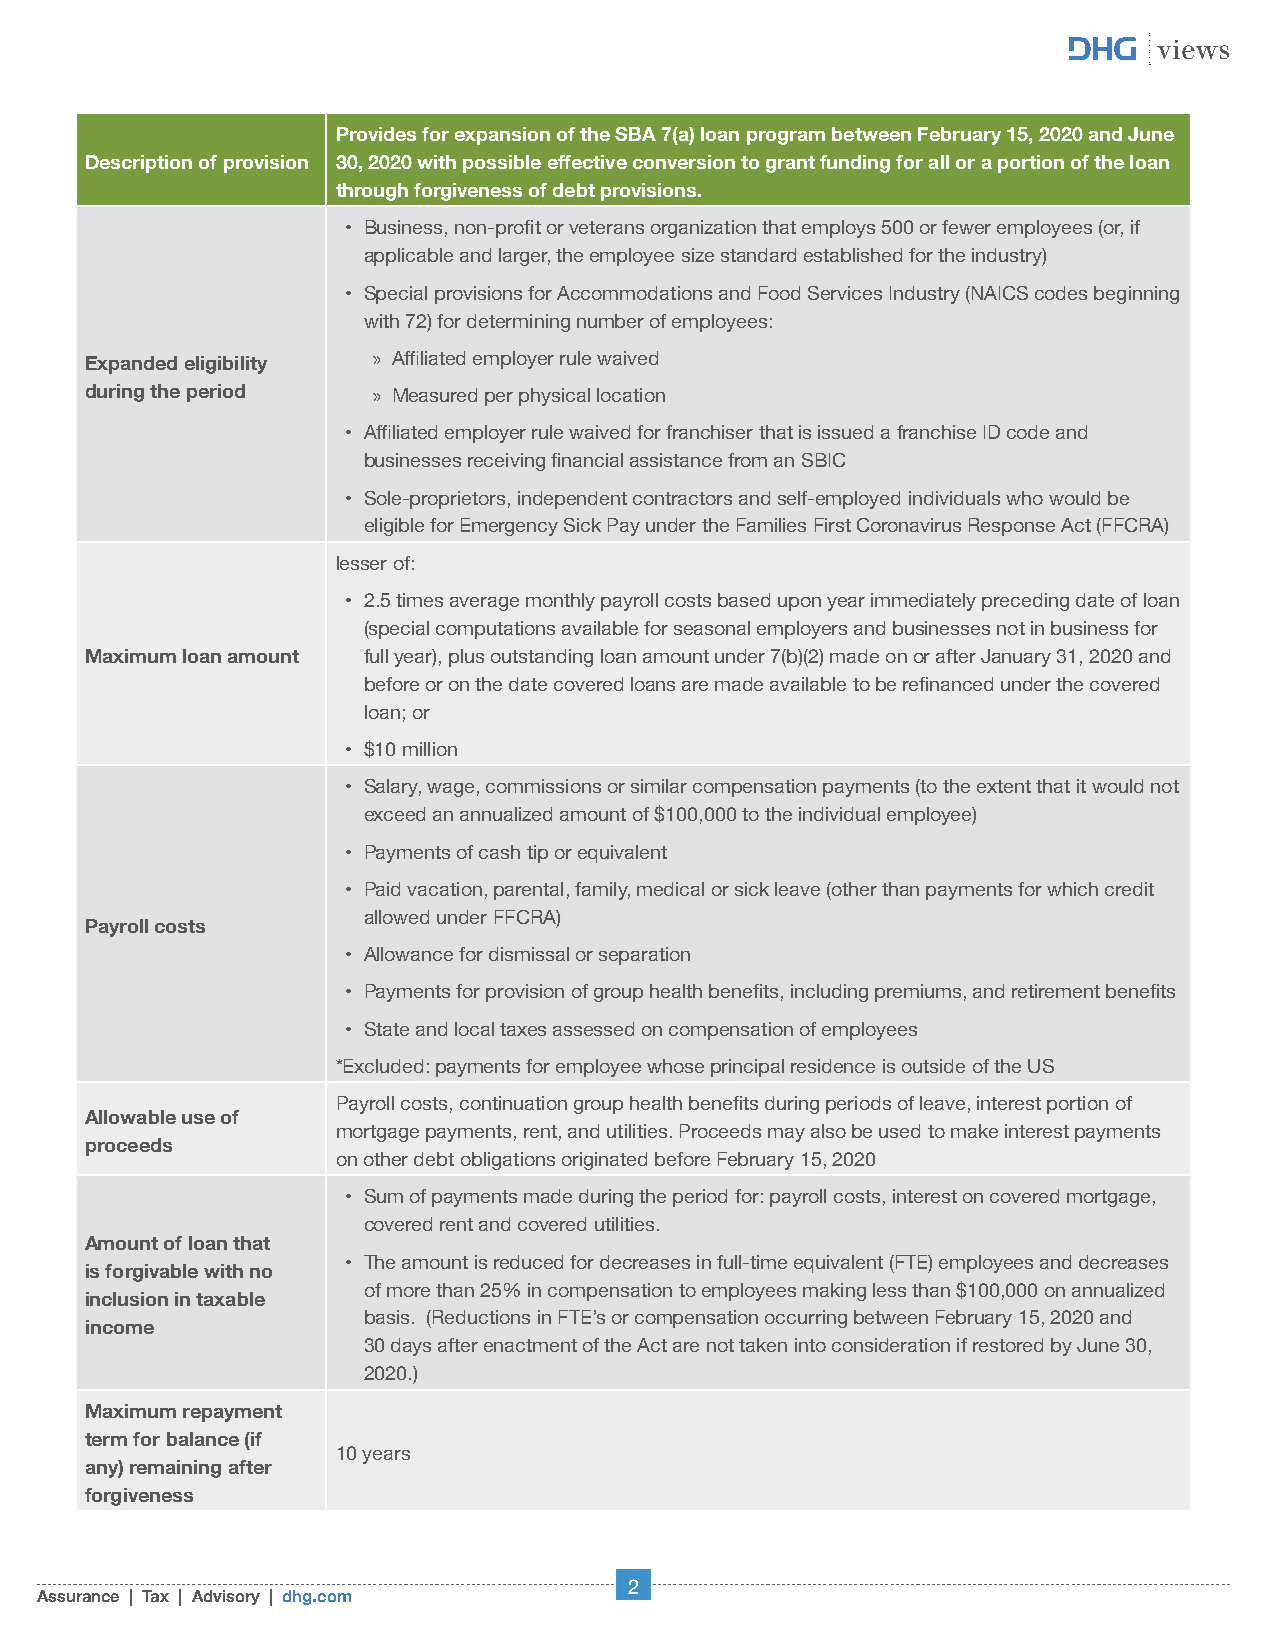 The width and height of the image is (1267, 1639). I want to click on Response, so click(1012, 527).
